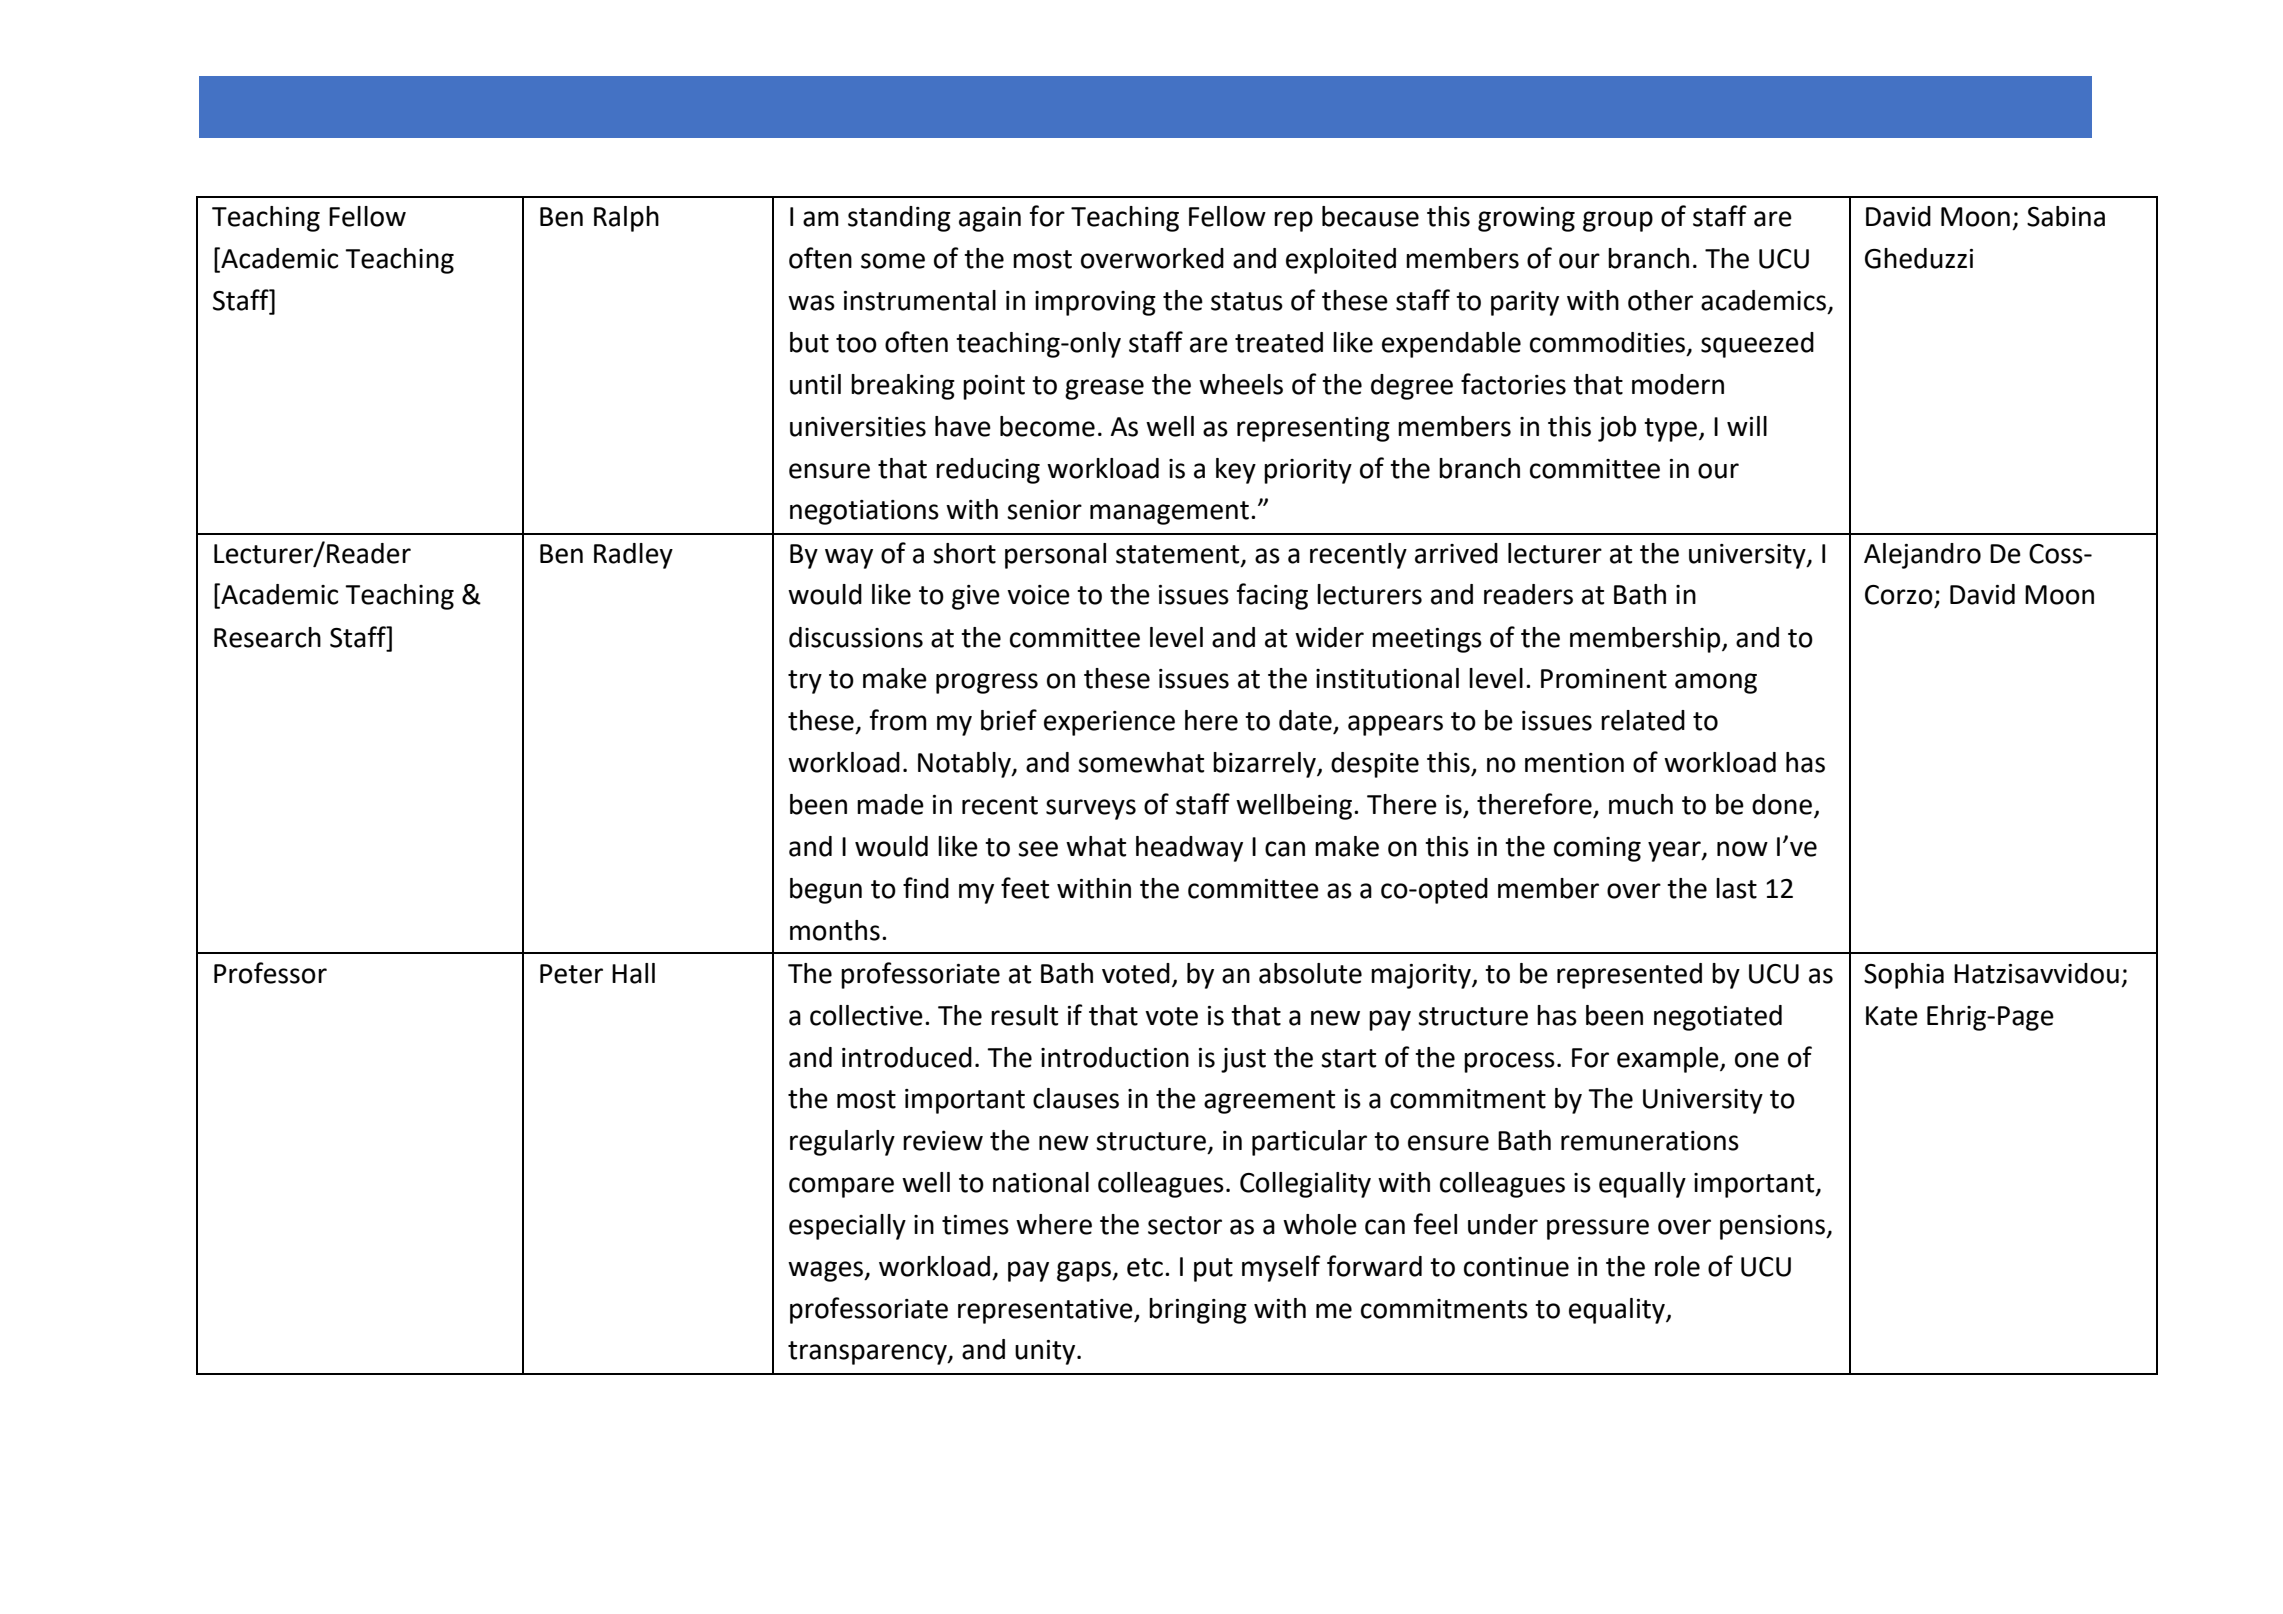  Describe the element at coordinates (571, 974) in the image. I see `Peter` at that location.
